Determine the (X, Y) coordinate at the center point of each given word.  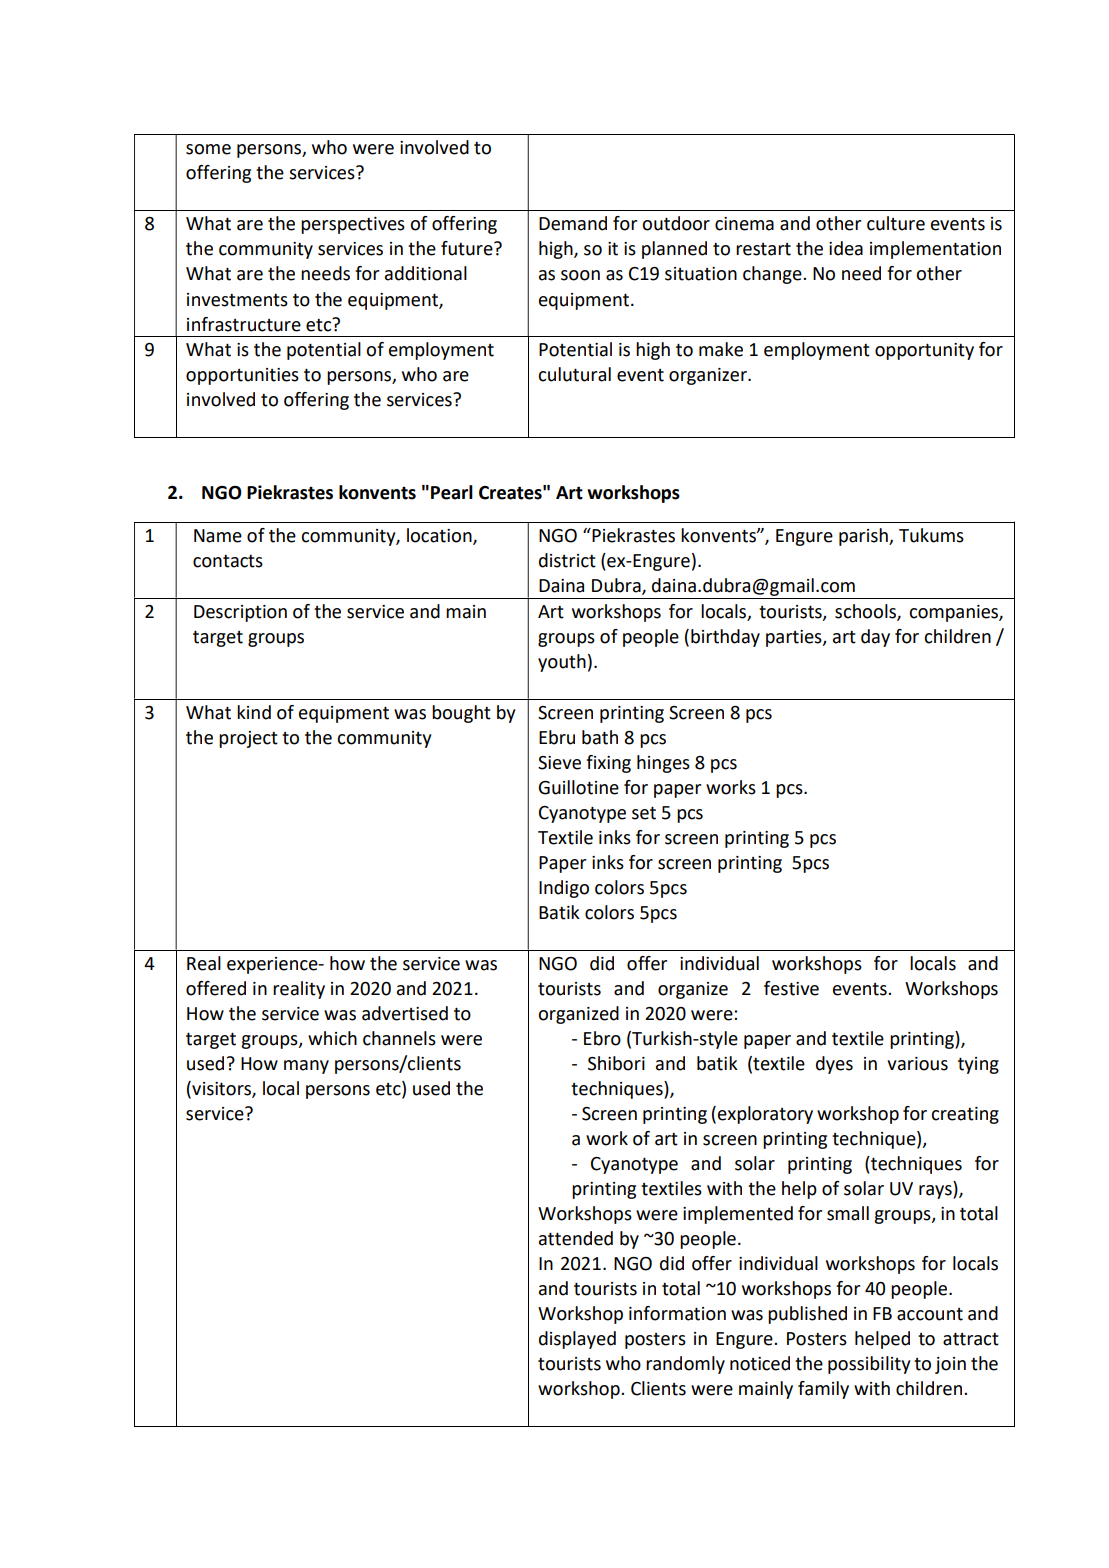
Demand (573, 223)
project (248, 739)
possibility (869, 1365)
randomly (685, 1365)
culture (896, 223)
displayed (577, 1340)
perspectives (353, 225)
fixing (608, 764)
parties (795, 638)
